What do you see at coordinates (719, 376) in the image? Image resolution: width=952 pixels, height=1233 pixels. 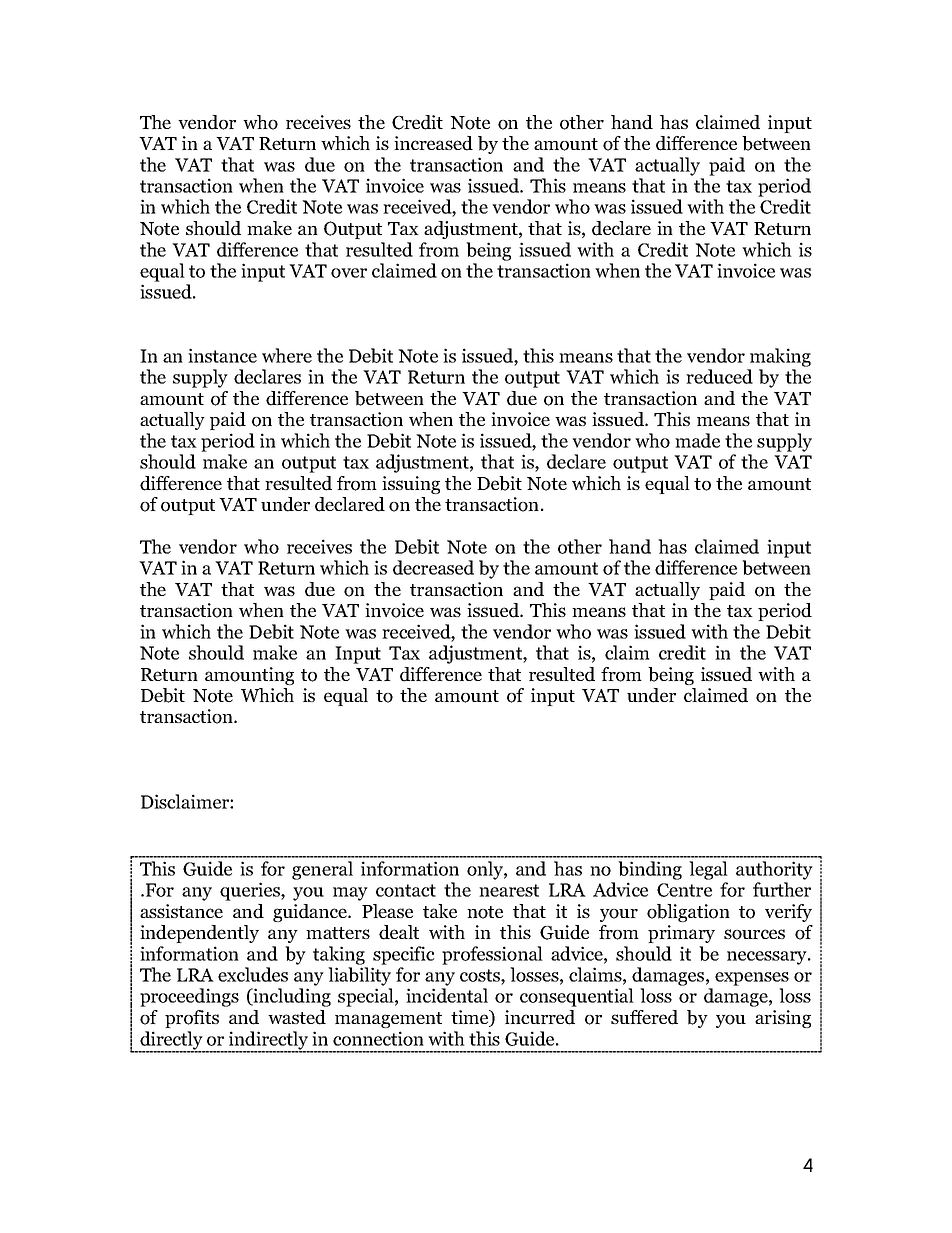 I see `reduced` at bounding box center [719, 376].
